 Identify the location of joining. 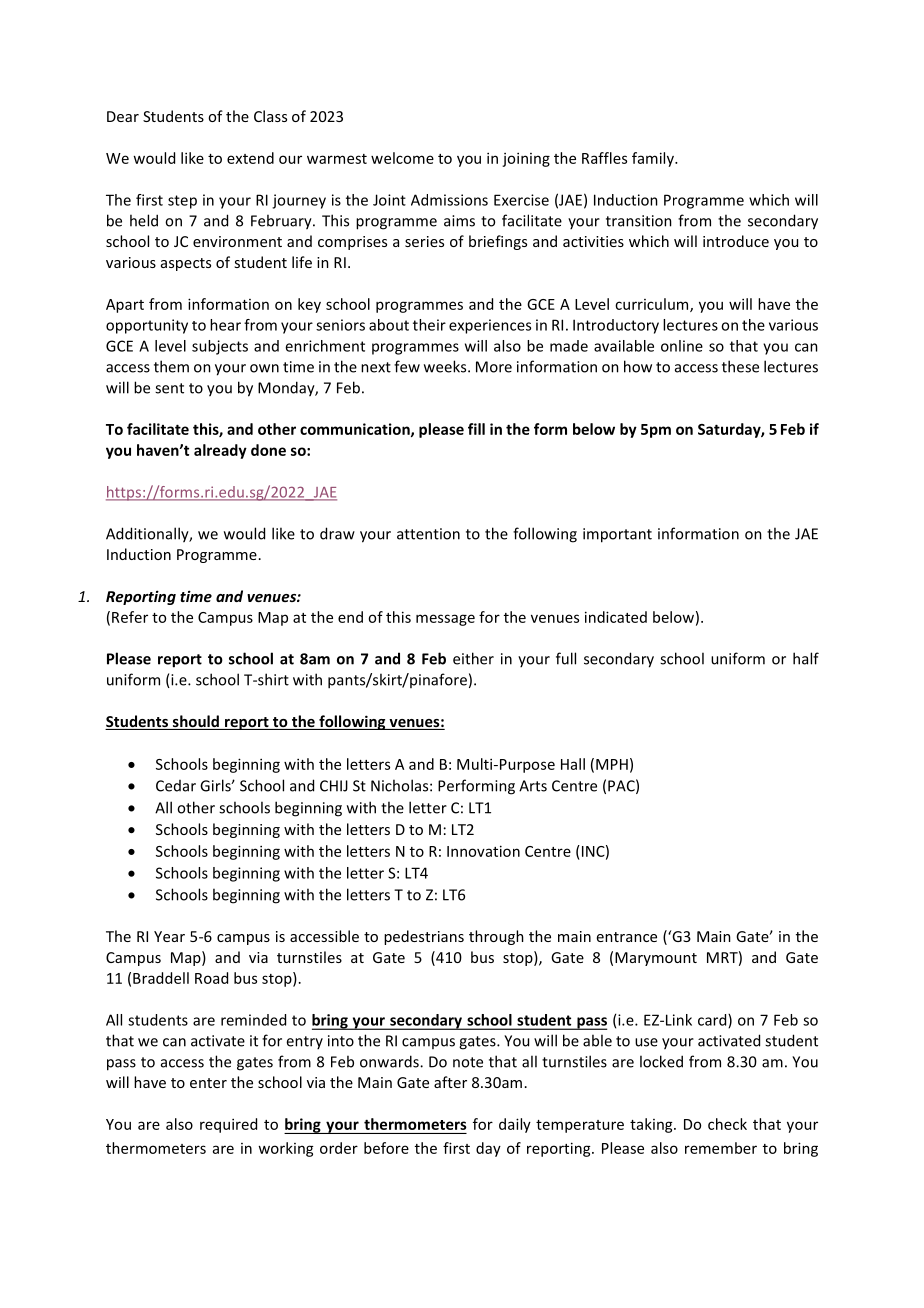
(526, 159).
